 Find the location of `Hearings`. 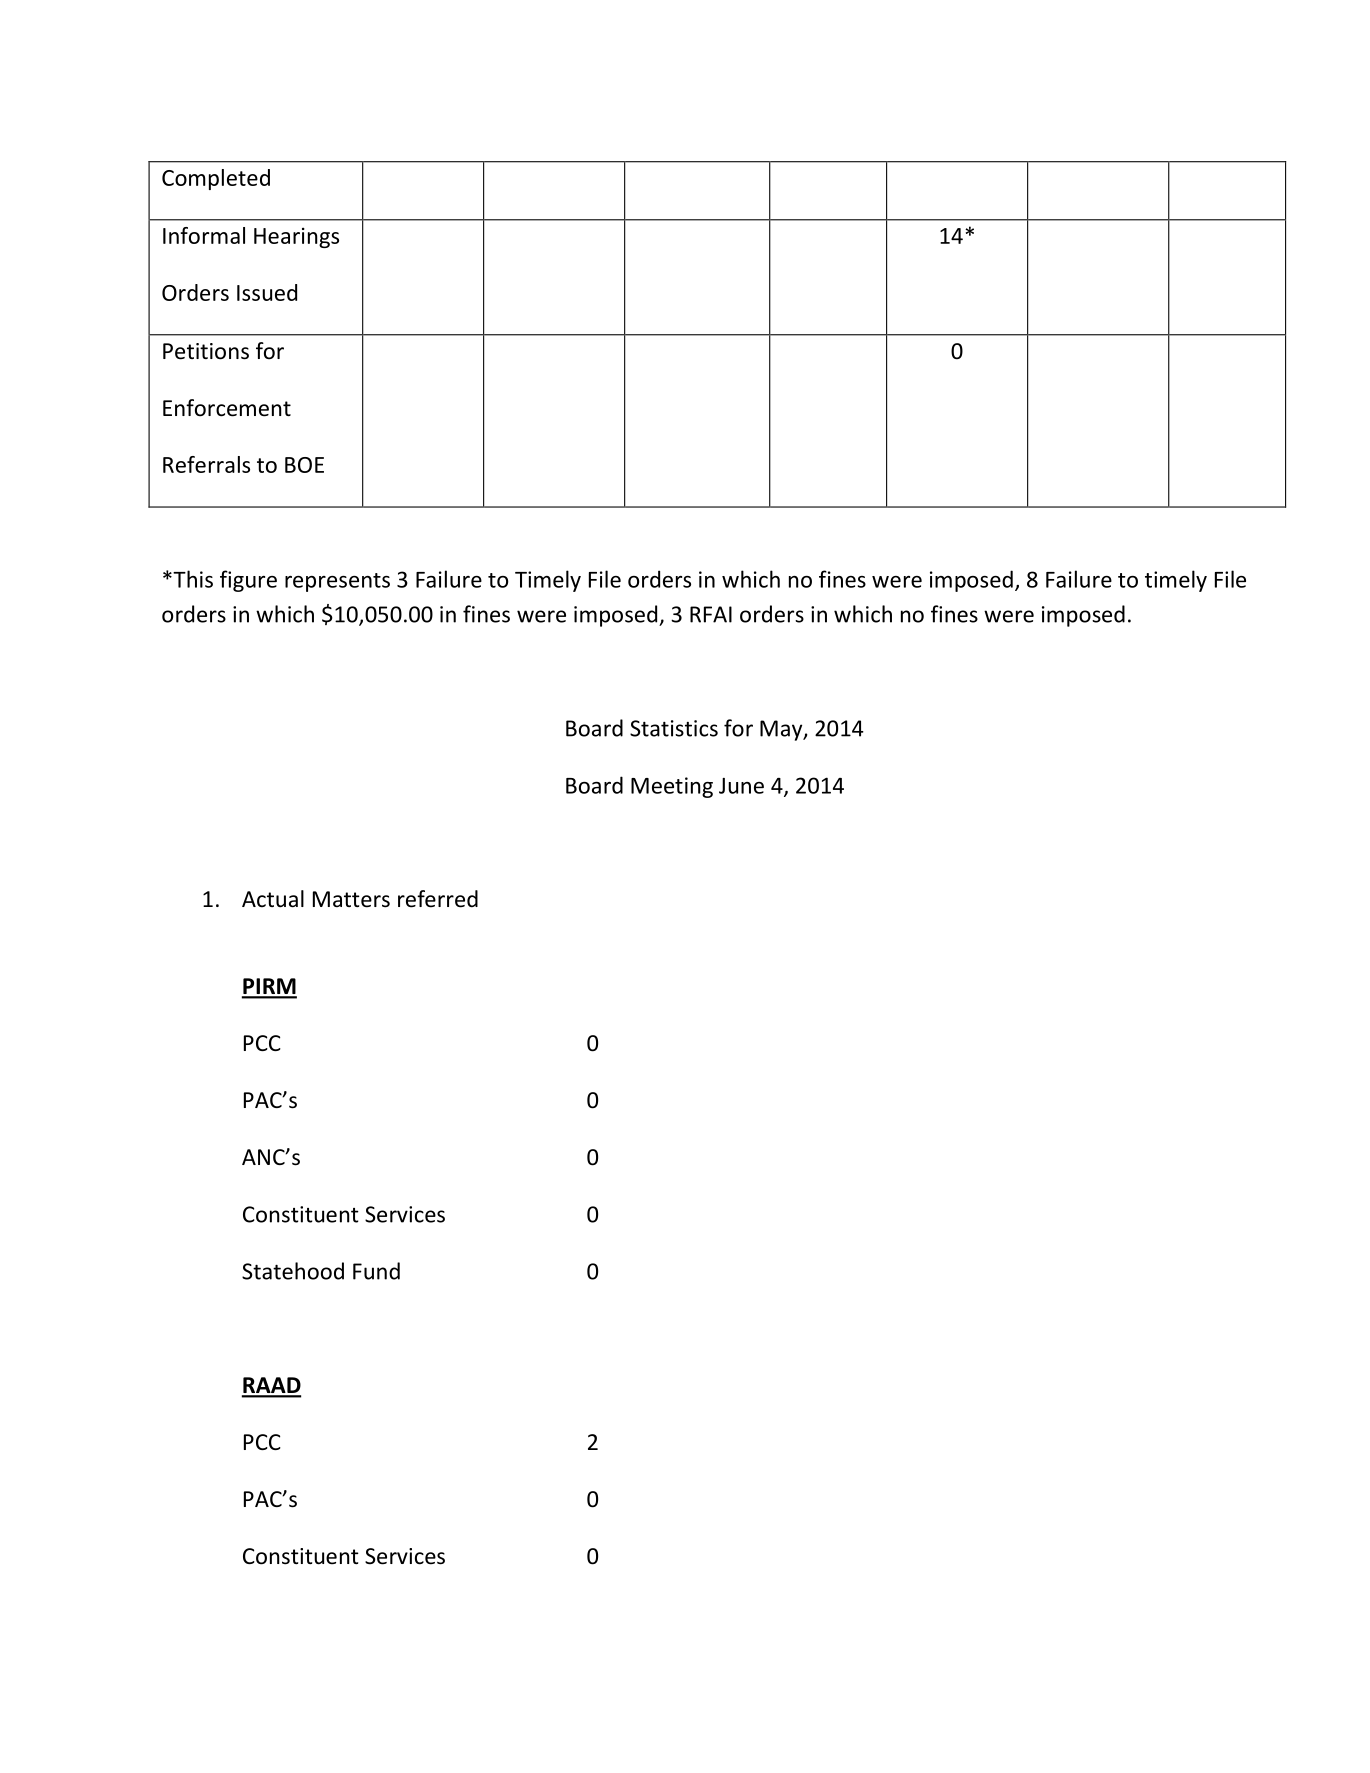

Hearings is located at coordinates (296, 237).
